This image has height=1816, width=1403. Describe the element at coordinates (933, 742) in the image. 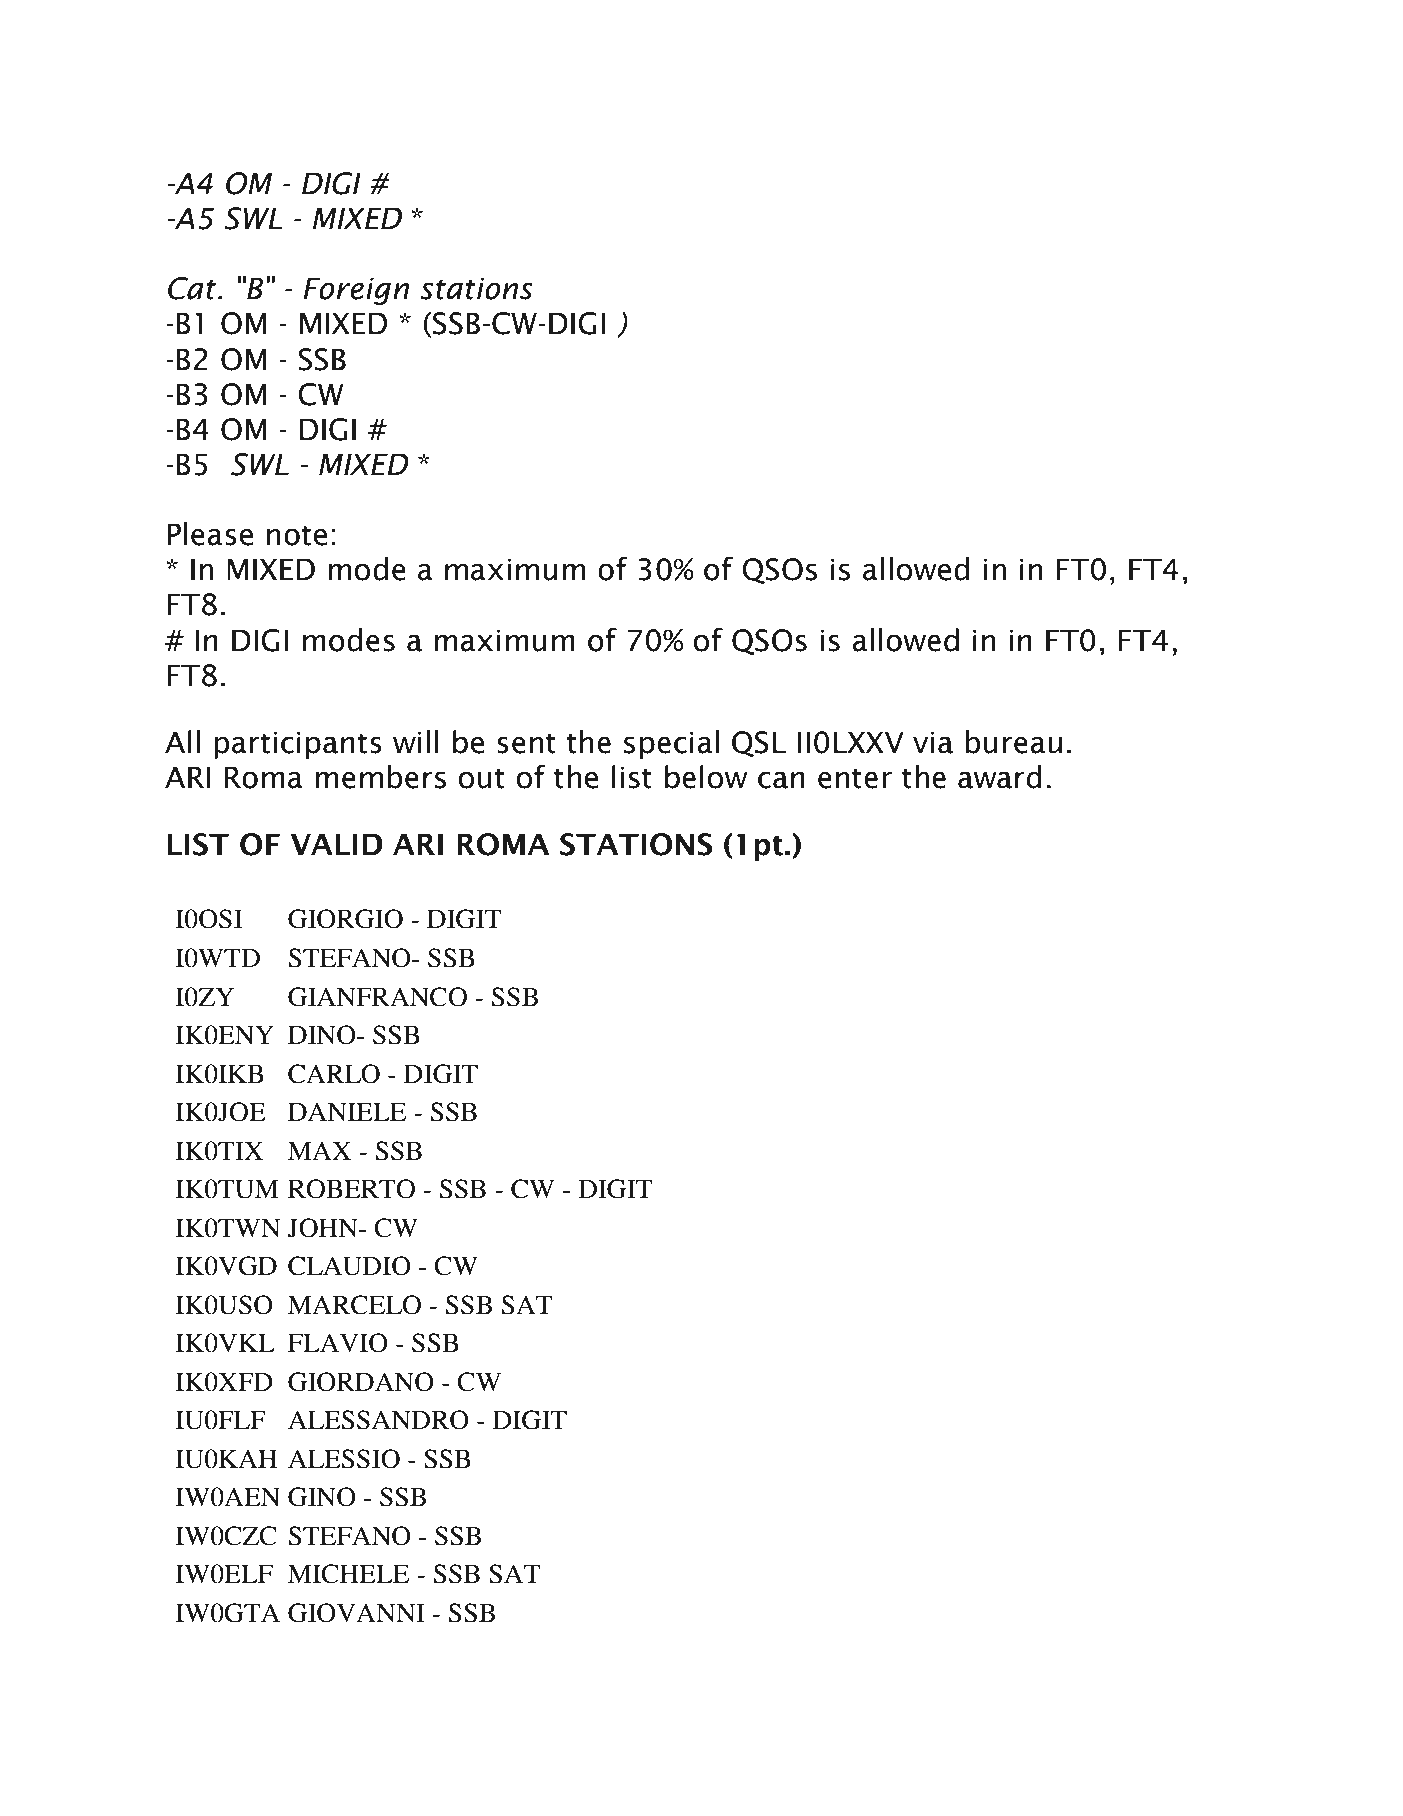

I see `via` at that location.
